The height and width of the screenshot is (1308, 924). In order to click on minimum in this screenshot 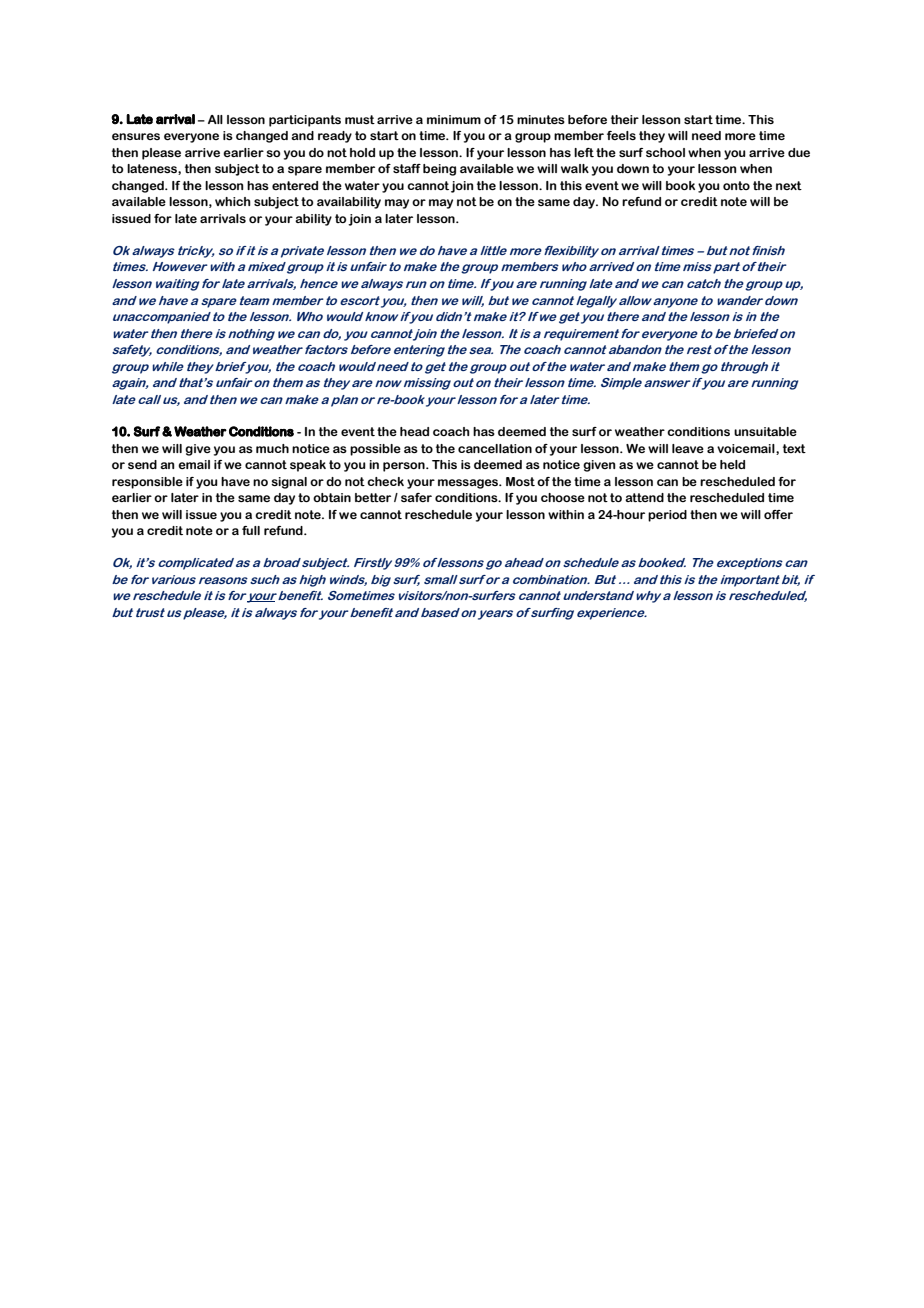, I will do `click(454, 119)`.
